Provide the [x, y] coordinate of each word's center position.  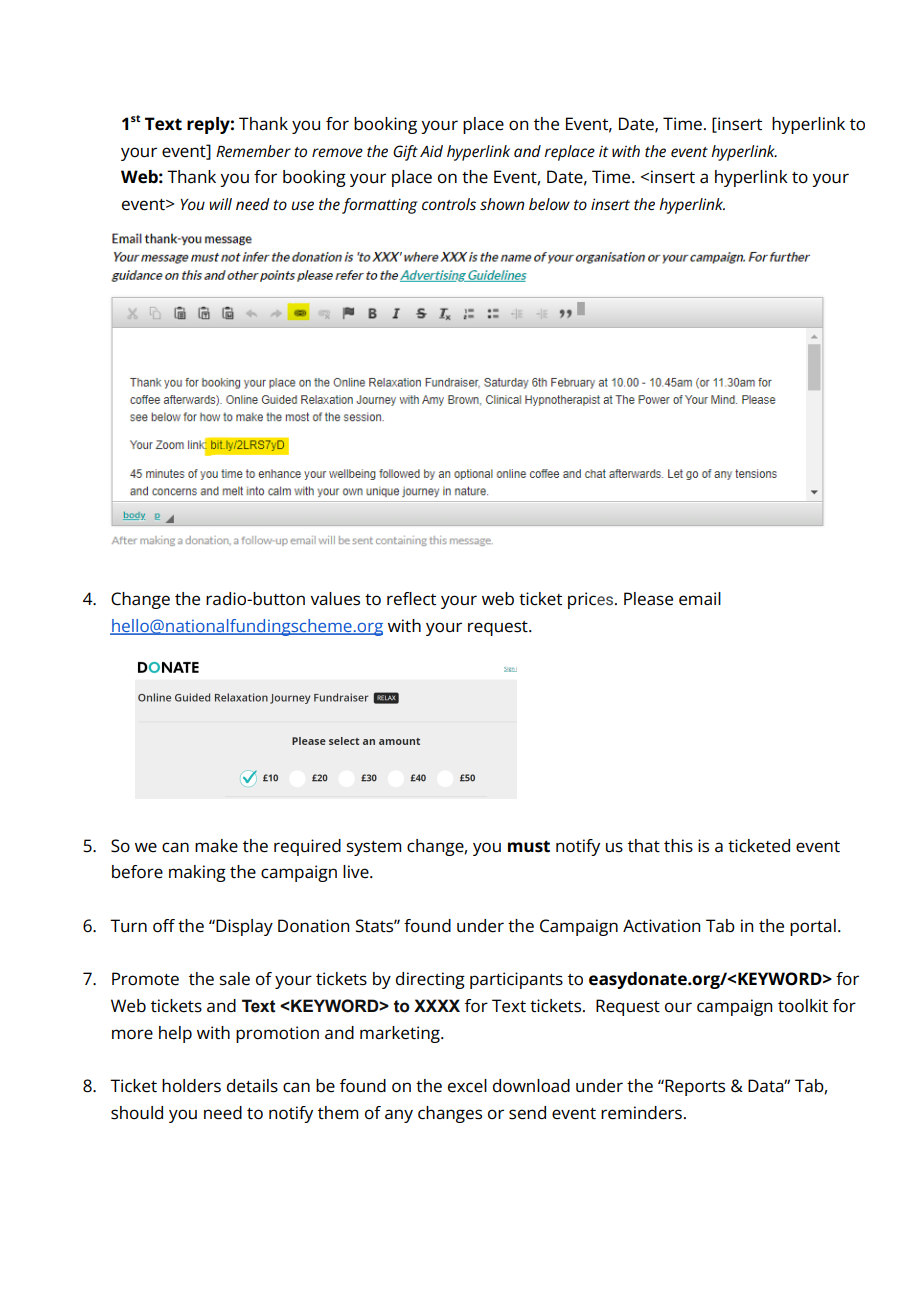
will [220, 204]
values [335, 599]
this [678, 846]
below [549, 204]
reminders [641, 1113]
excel [467, 1086]
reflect [411, 599]
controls [449, 204]
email [700, 599]
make [216, 846]
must [529, 846]
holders [191, 1086]
